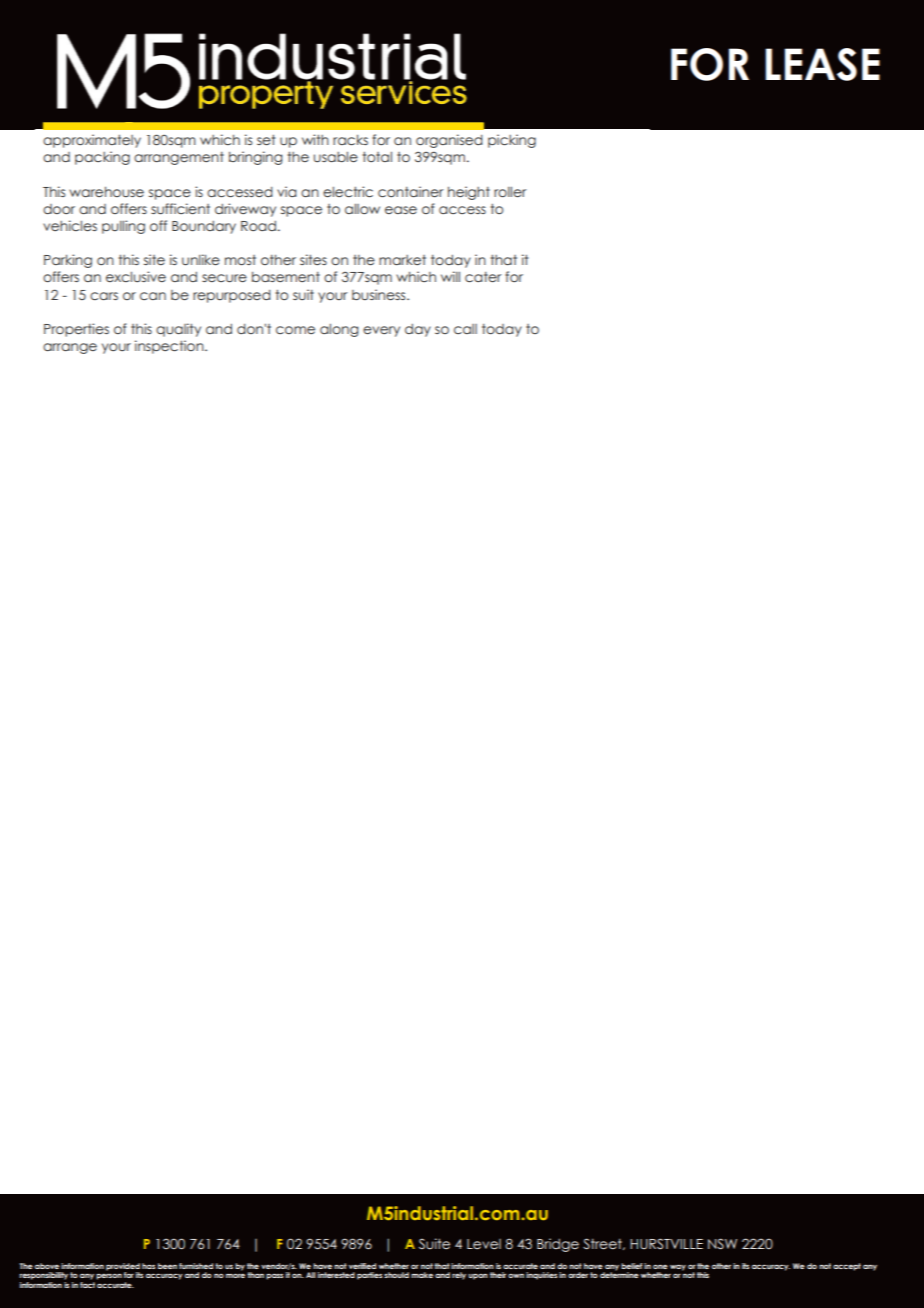  What do you see at coordinates (339, 330) in the document?
I see `along` at bounding box center [339, 330].
